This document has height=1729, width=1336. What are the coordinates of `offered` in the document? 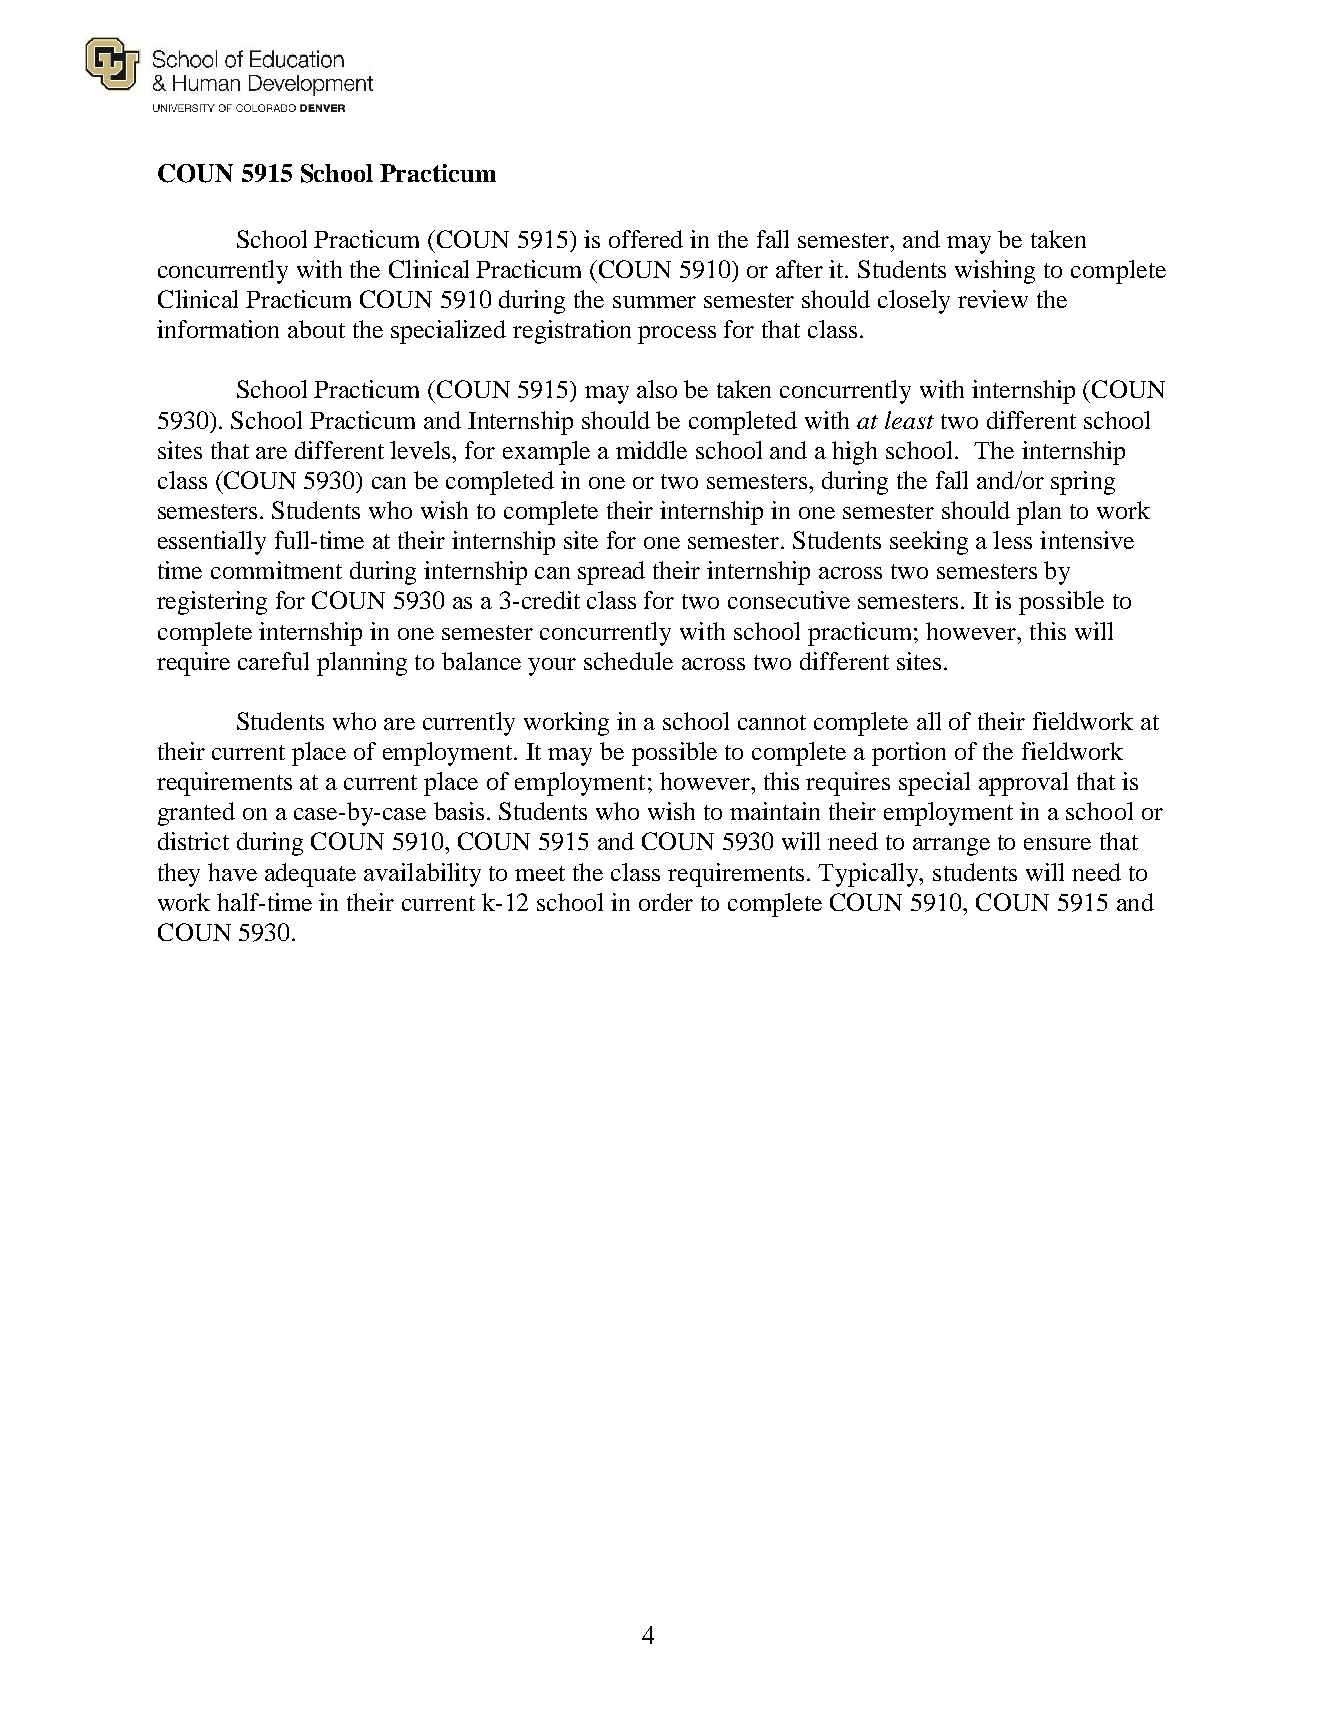 It's located at (646, 239).
